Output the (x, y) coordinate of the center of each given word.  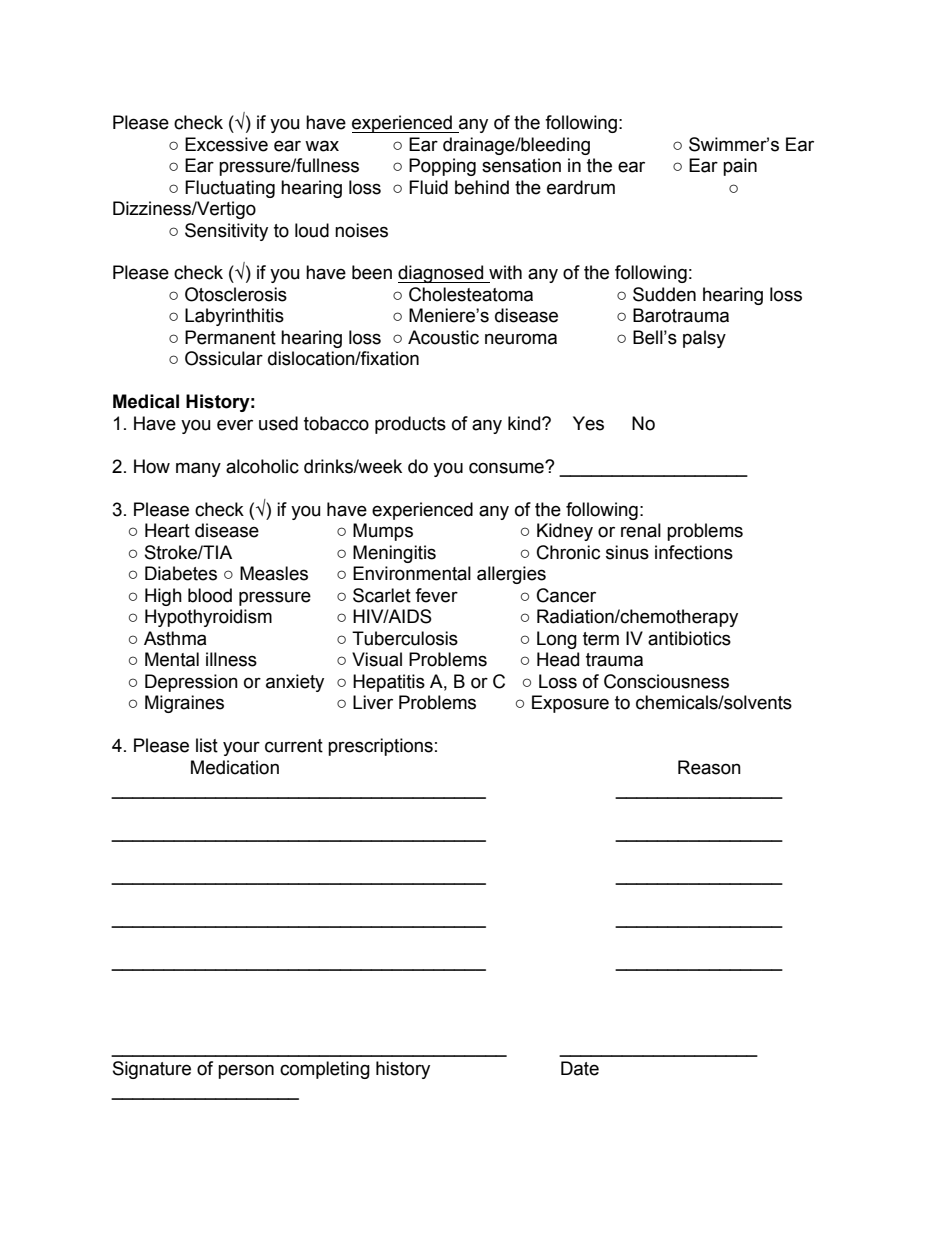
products (410, 425)
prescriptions (380, 747)
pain (740, 167)
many (198, 469)
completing (325, 1070)
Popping (442, 167)
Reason (709, 767)
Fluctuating (230, 189)
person (246, 1071)
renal (641, 530)
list (207, 745)
